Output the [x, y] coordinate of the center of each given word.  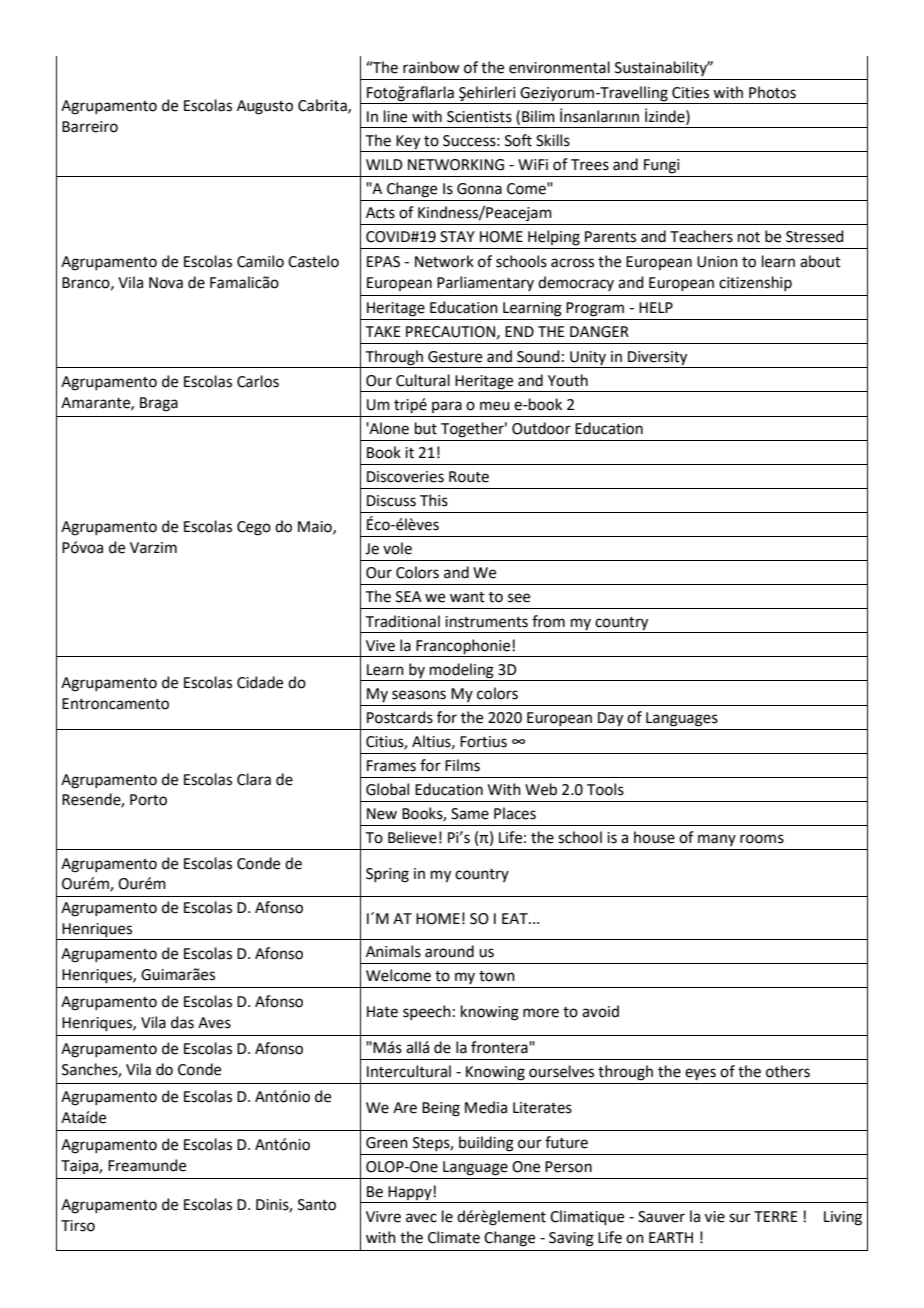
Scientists [479, 117]
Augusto [265, 107]
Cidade [260, 682]
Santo [317, 1205]
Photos [772, 92]
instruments [486, 622]
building [486, 1144]
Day [610, 719]
